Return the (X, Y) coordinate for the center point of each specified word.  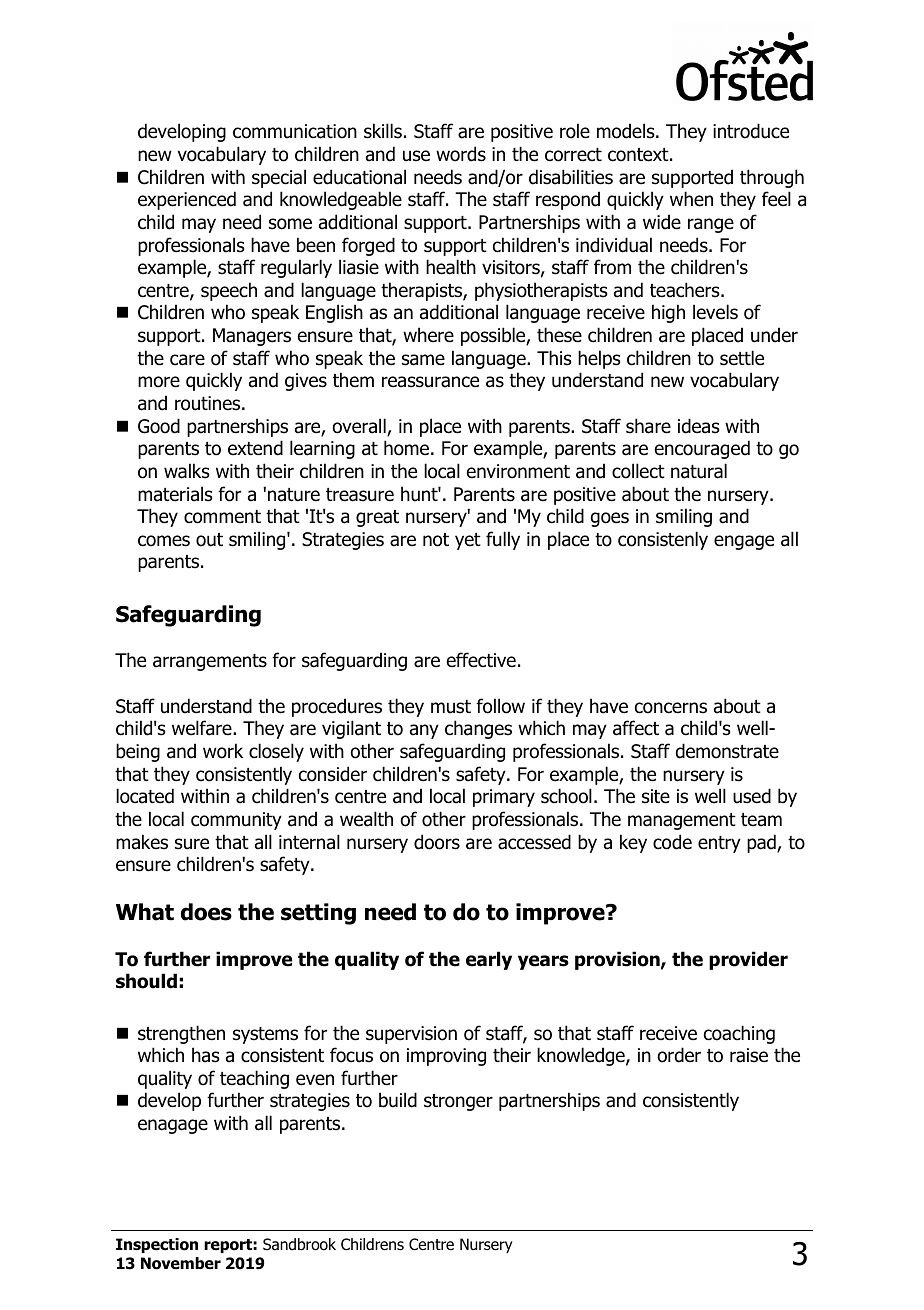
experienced (187, 200)
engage (744, 542)
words (461, 154)
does (206, 912)
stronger (458, 1102)
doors (437, 842)
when (691, 199)
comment (222, 517)
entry (719, 844)
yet (468, 541)
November (181, 1263)
